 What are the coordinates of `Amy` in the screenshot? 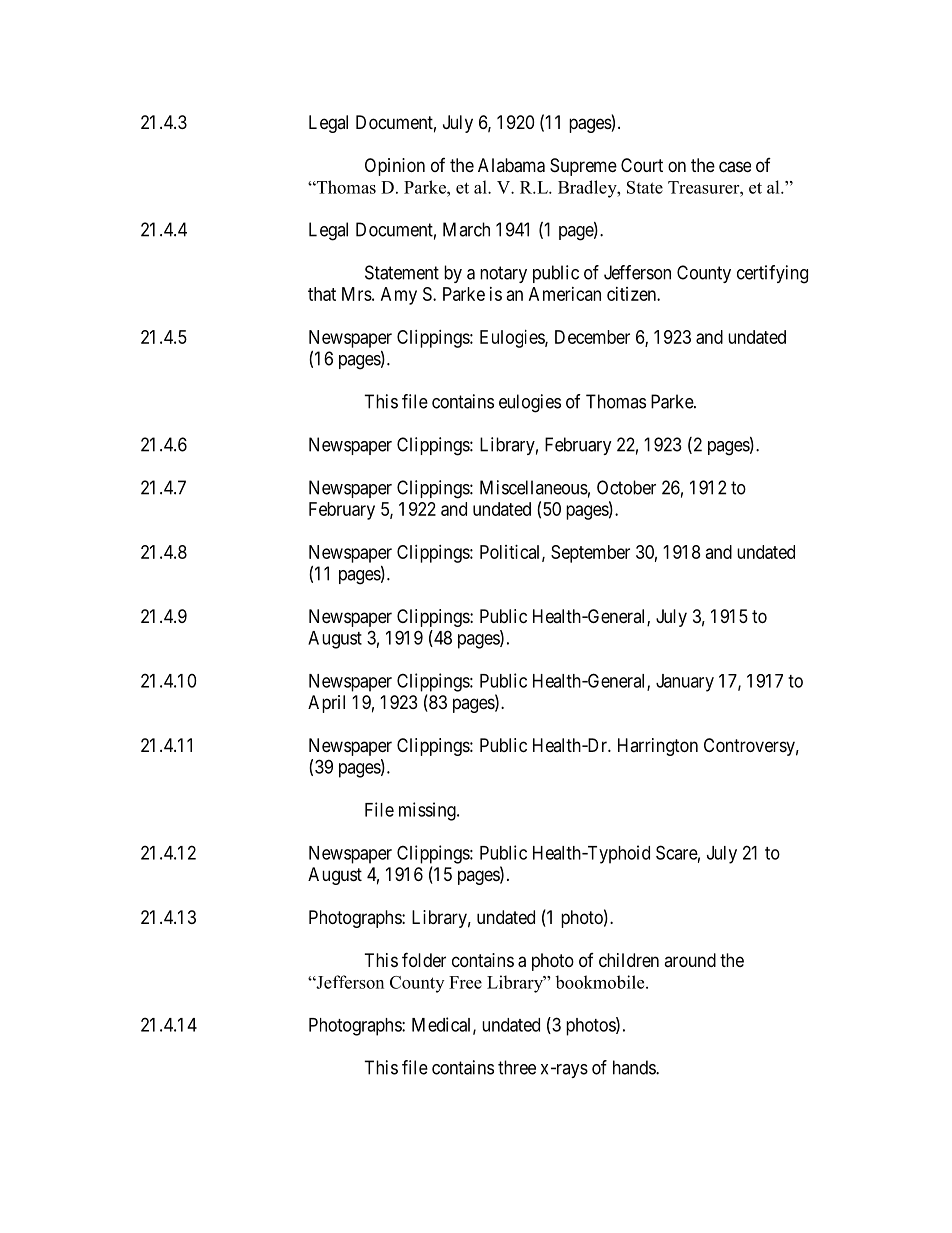 It's located at (399, 296).
